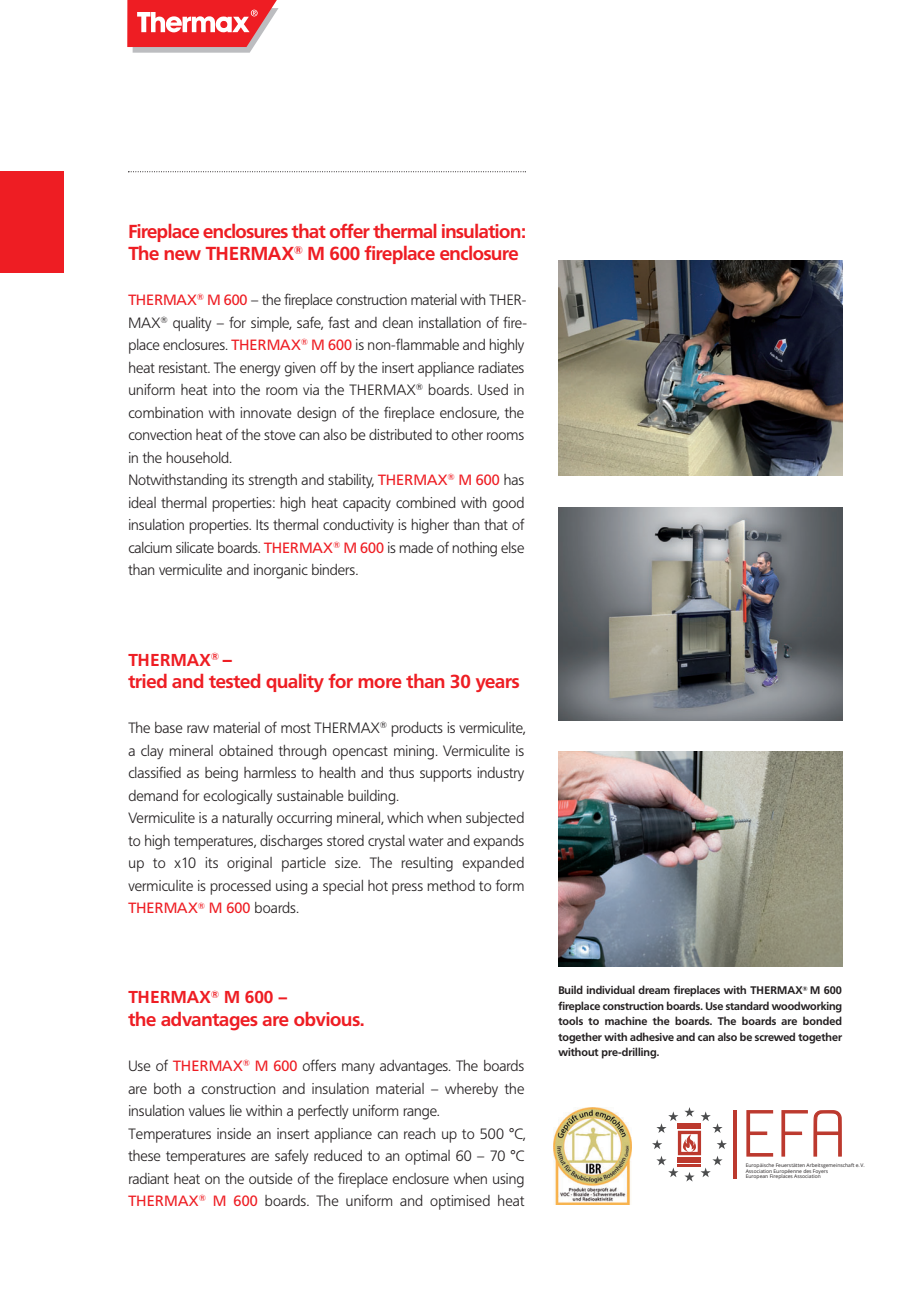 This screenshot has width=924, height=1308. Describe the element at coordinates (450, 322) in the screenshot. I see `installation` at that location.
